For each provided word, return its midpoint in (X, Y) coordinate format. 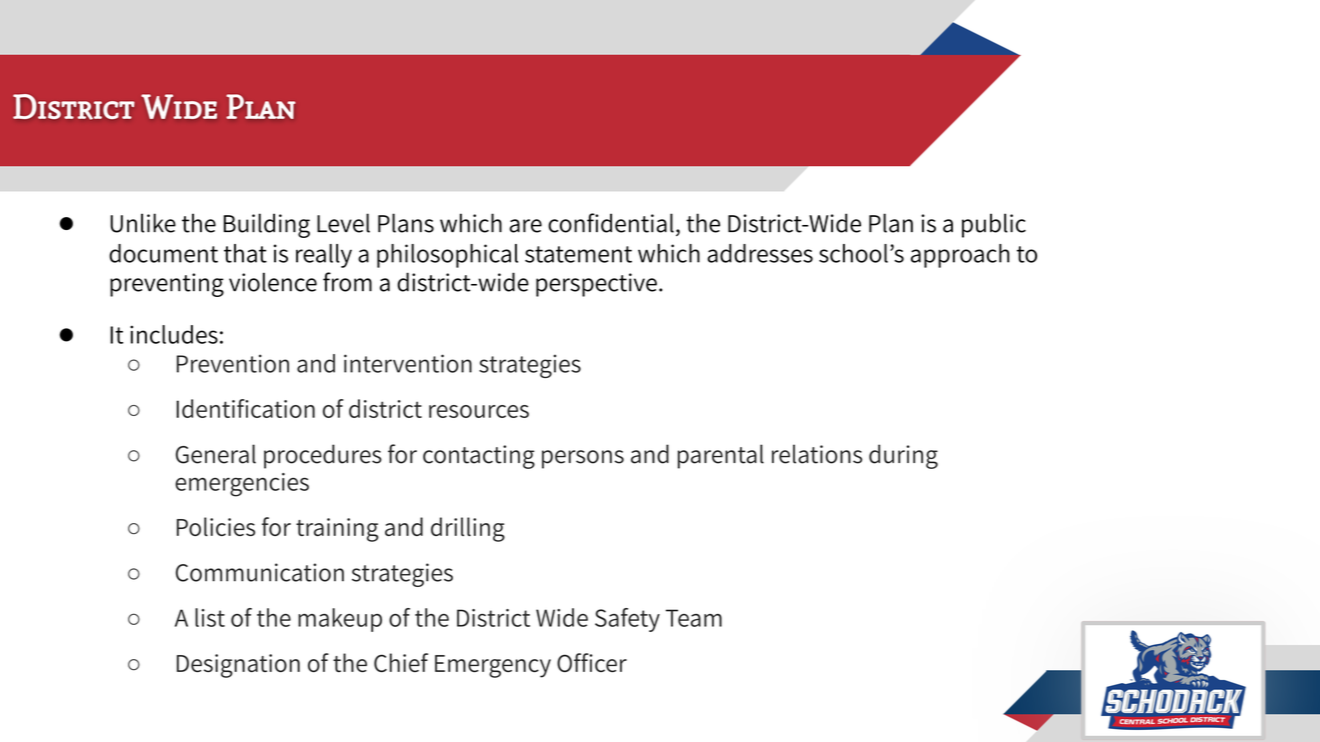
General (216, 454)
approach (960, 256)
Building (267, 225)
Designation (238, 666)
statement (578, 254)
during (903, 456)
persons (583, 459)
